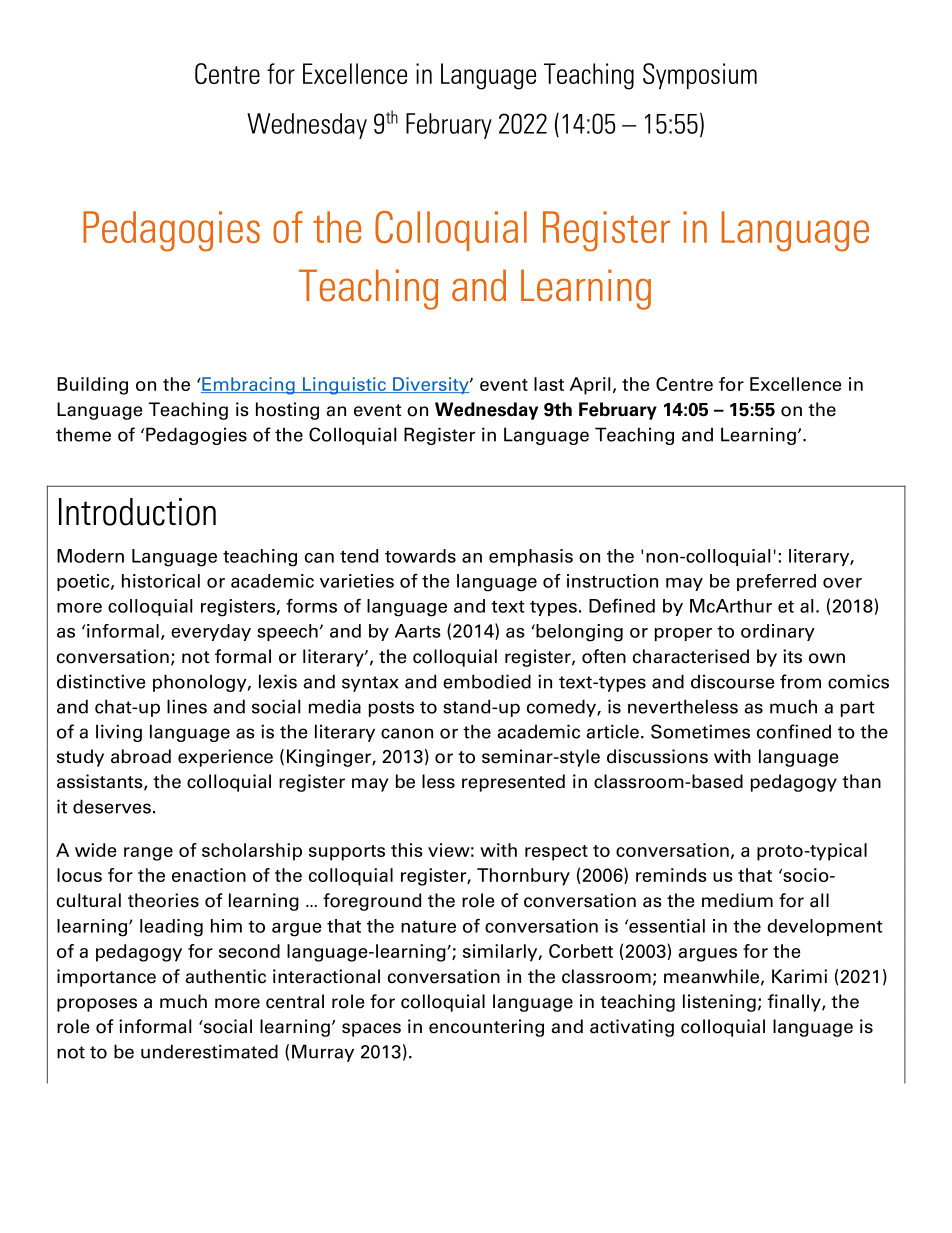  What do you see at coordinates (112, 806) in the screenshot?
I see `deserves` at bounding box center [112, 806].
